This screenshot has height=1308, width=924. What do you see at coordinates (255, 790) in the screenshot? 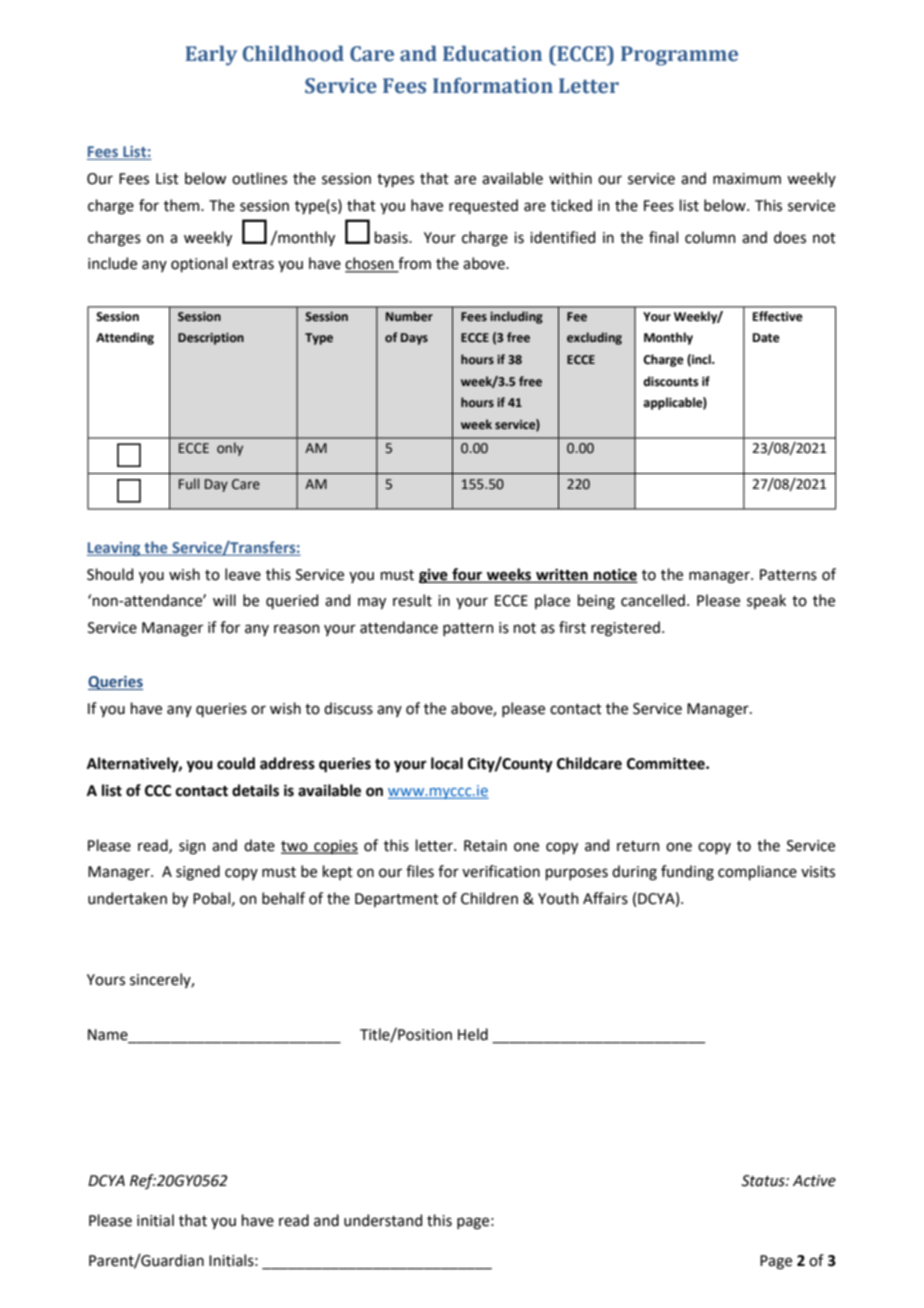
I see `details` at bounding box center [255, 790].
